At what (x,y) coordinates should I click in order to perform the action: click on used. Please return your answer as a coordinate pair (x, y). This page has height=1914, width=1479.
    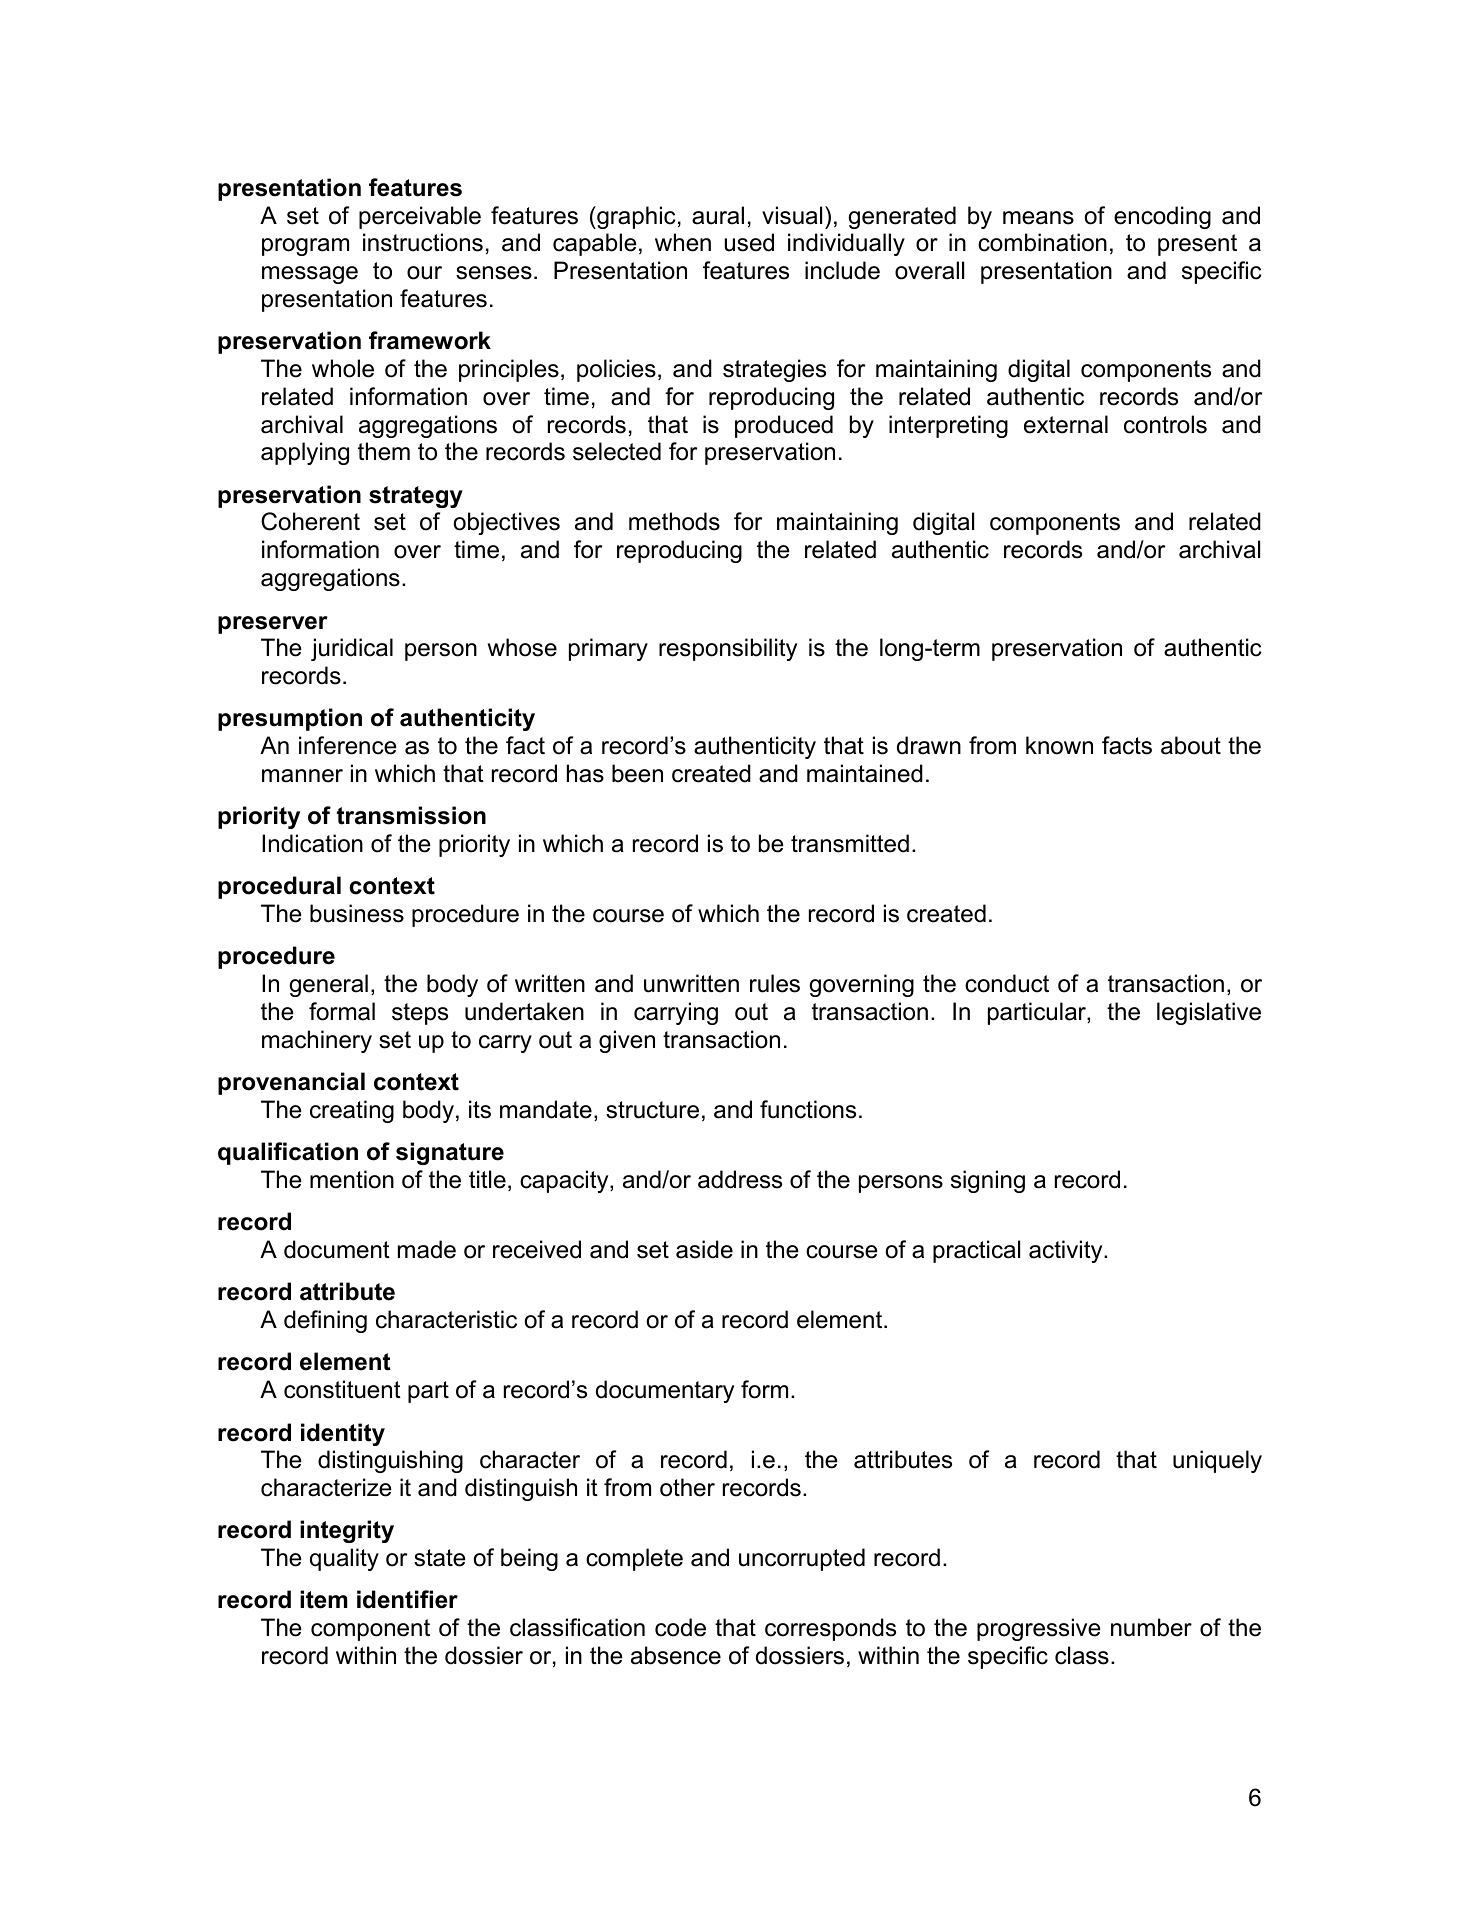
    Looking at the image, I should click on (749, 242).
